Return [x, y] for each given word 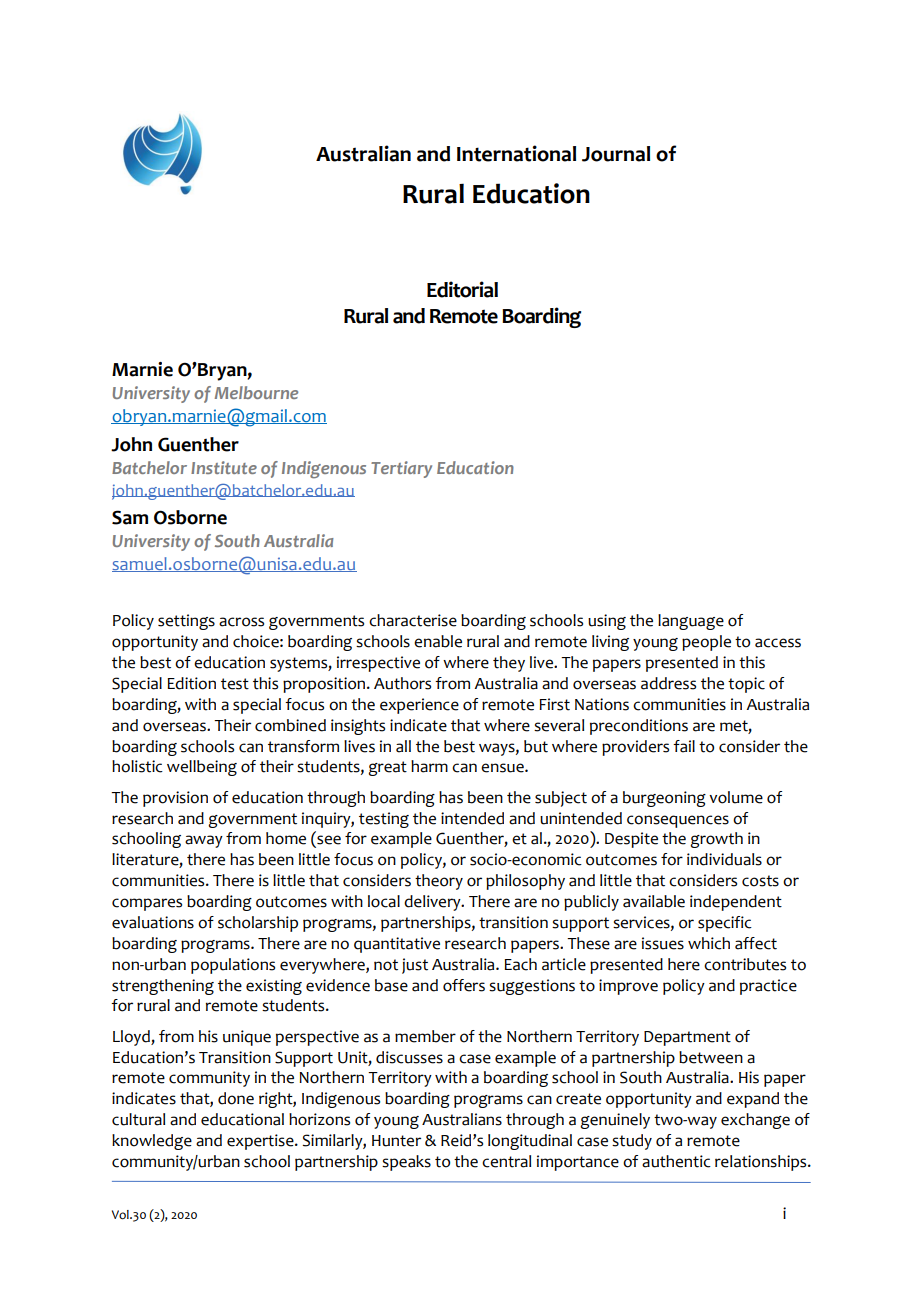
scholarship [258, 924]
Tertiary [401, 469]
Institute [224, 467]
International [516, 153]
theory [439, 882]
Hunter [396, 1141]
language [691, 622]
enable [438, 641]
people [706, 643]
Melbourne [256, 392]
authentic [676, 1161]
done [236, 1098]
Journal [616, 154]
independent [736, 903]
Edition [191, 683]
